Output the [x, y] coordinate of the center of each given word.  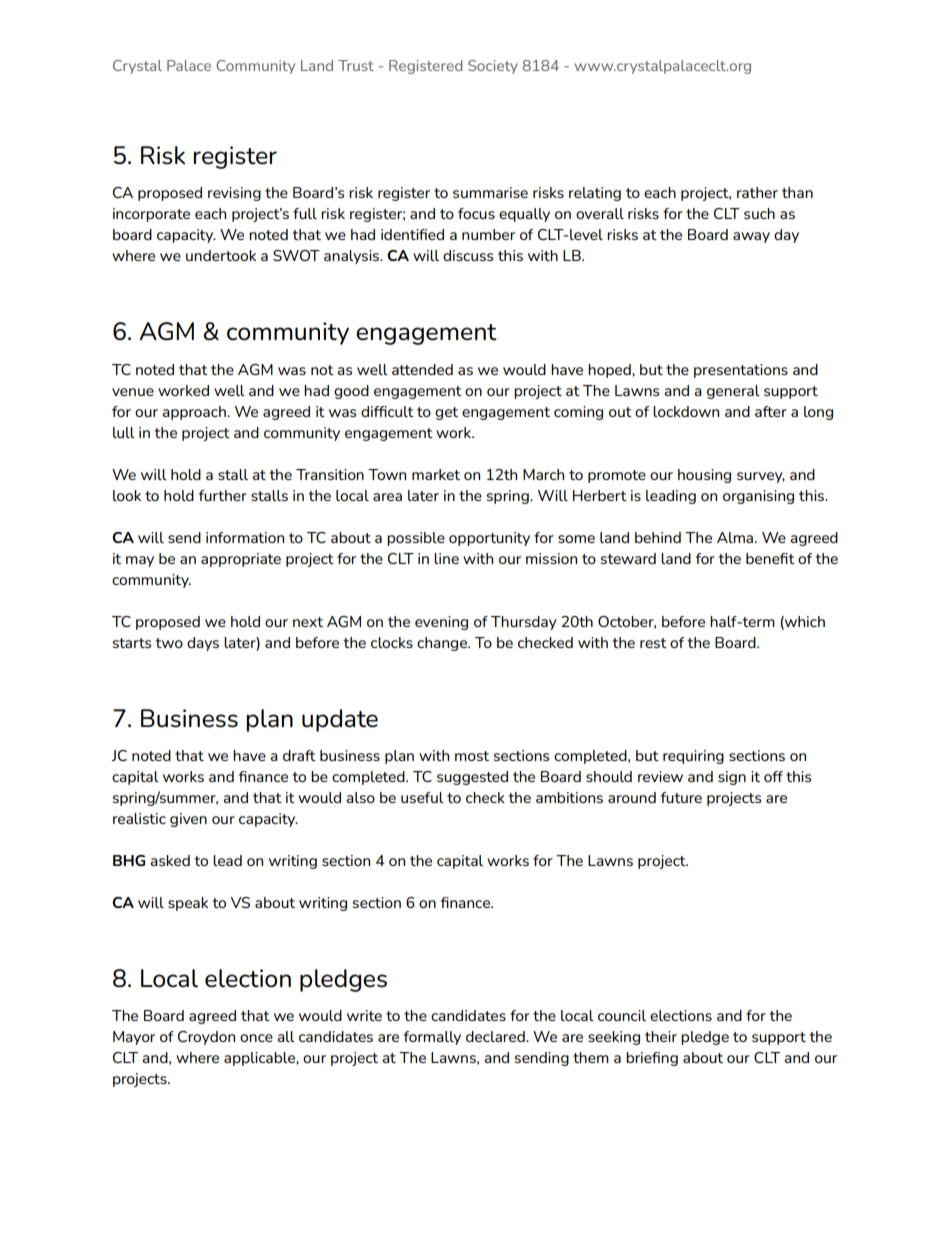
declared [496, 1036]
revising [234, 194]
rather [757, 192]
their [661, 1036]
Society [493, 67]
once [256, 1038]
